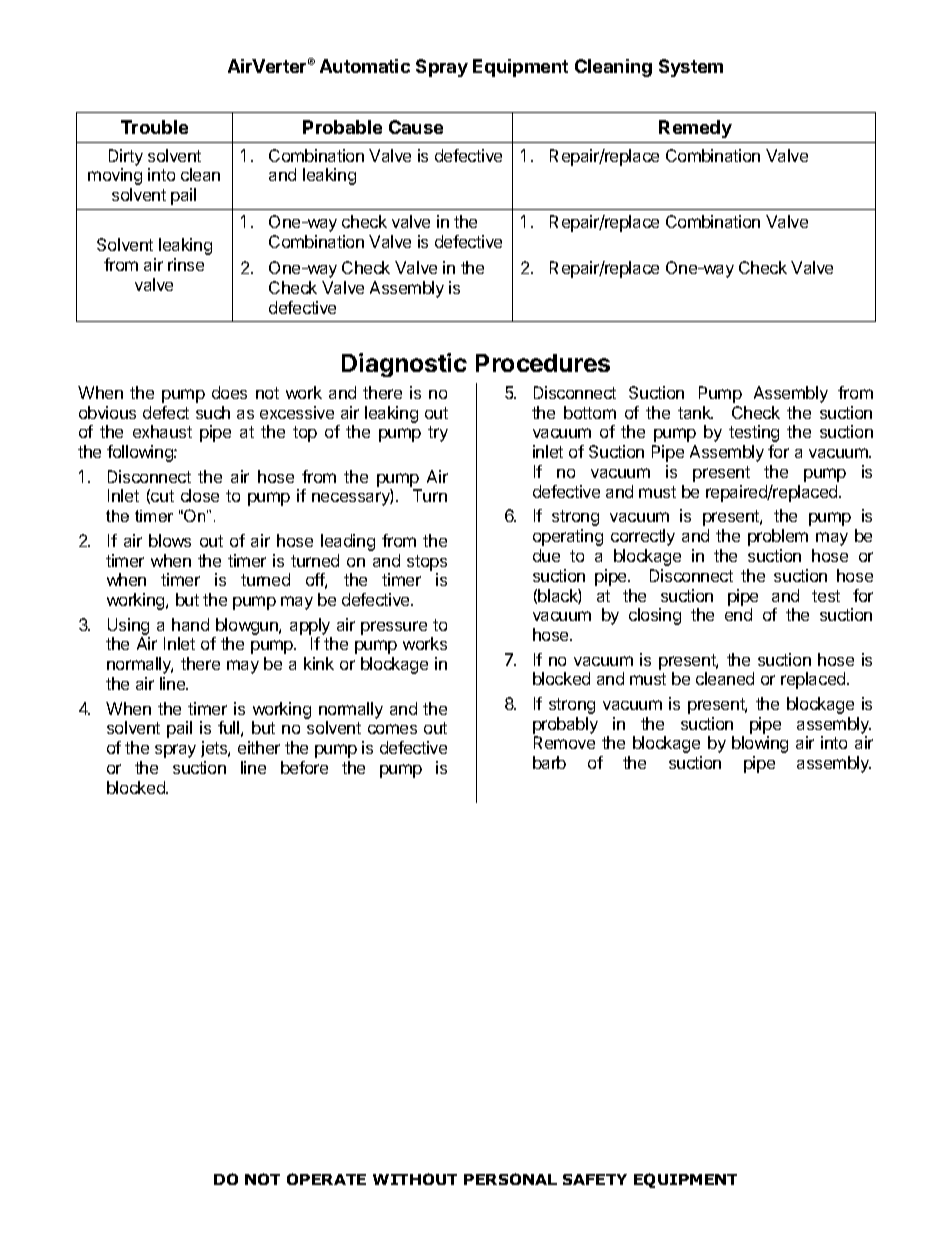 The image size is (952, 1233). Describe the element at coordinates (760, 744) in the image. I see `blowing` at that location.
